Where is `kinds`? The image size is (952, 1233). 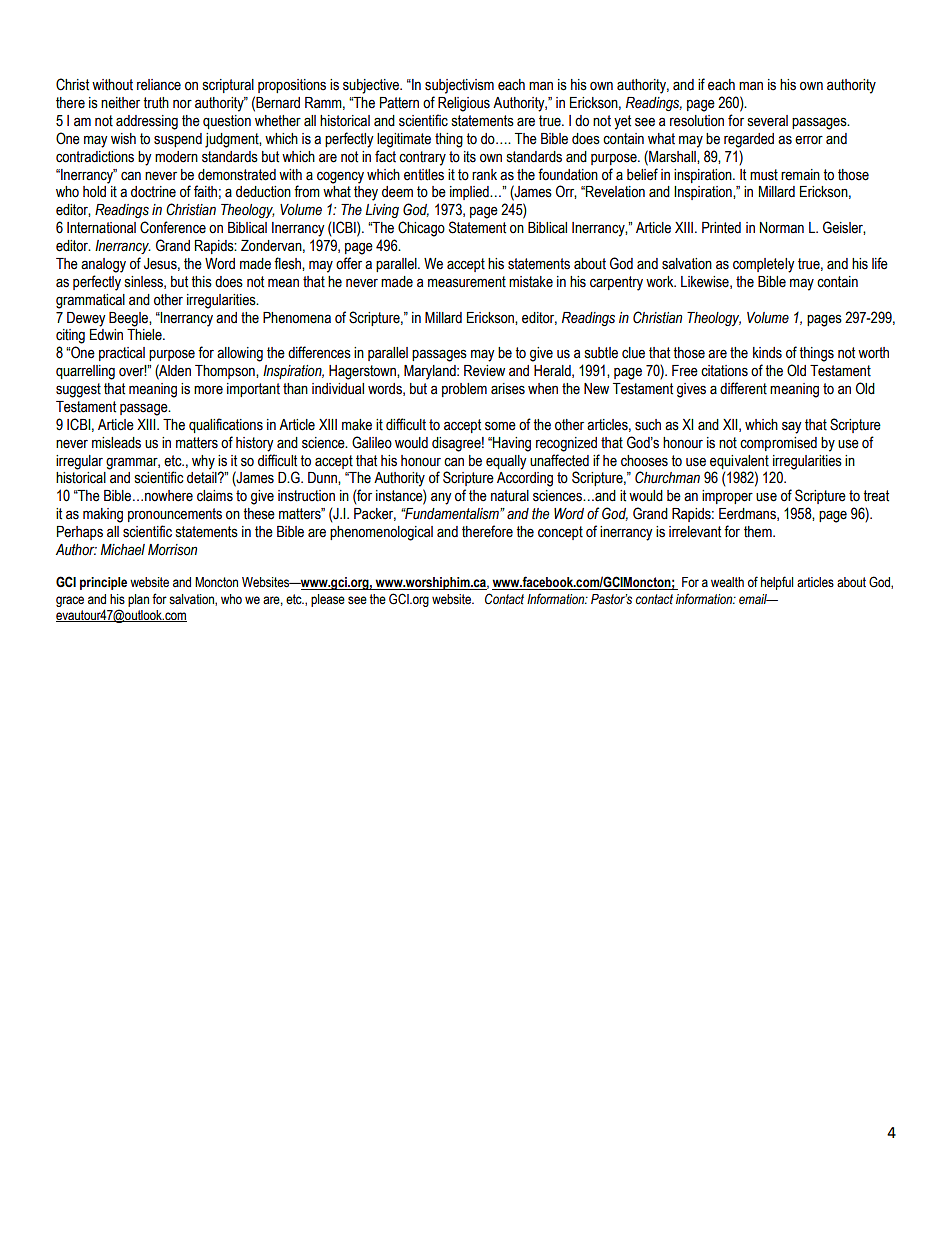
kinds is located at coordinates (767, 353).
